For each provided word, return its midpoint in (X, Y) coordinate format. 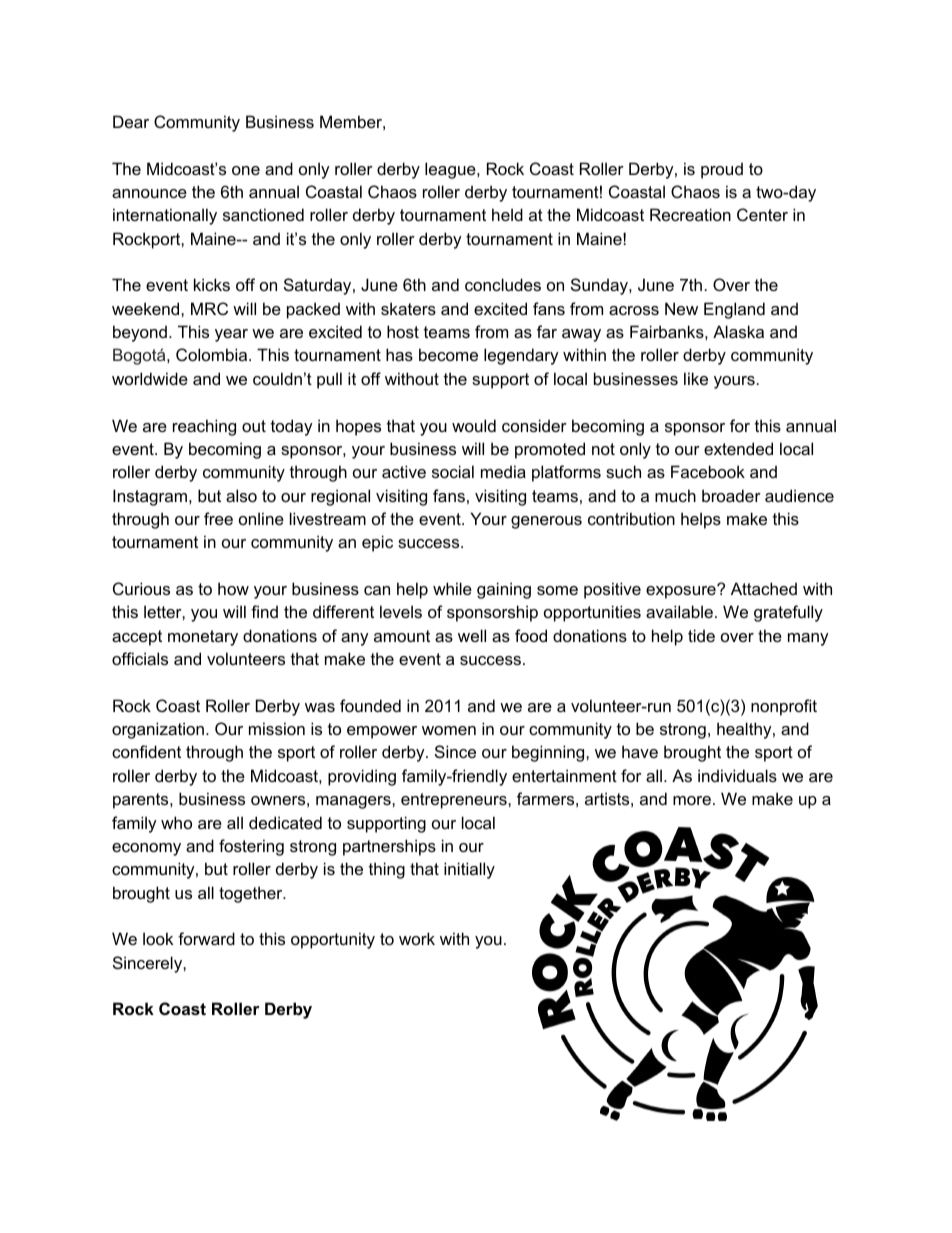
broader (731, 495)
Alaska (738, 331)
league (451, 170)
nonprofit (784, 707)
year (231, 335)
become (448, 354)
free (218, 518)
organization (158, 730)
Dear (131, 121)
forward (206, 938)
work (417, 938)
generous (546, 522)
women (449, 730)
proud (722, 170)
